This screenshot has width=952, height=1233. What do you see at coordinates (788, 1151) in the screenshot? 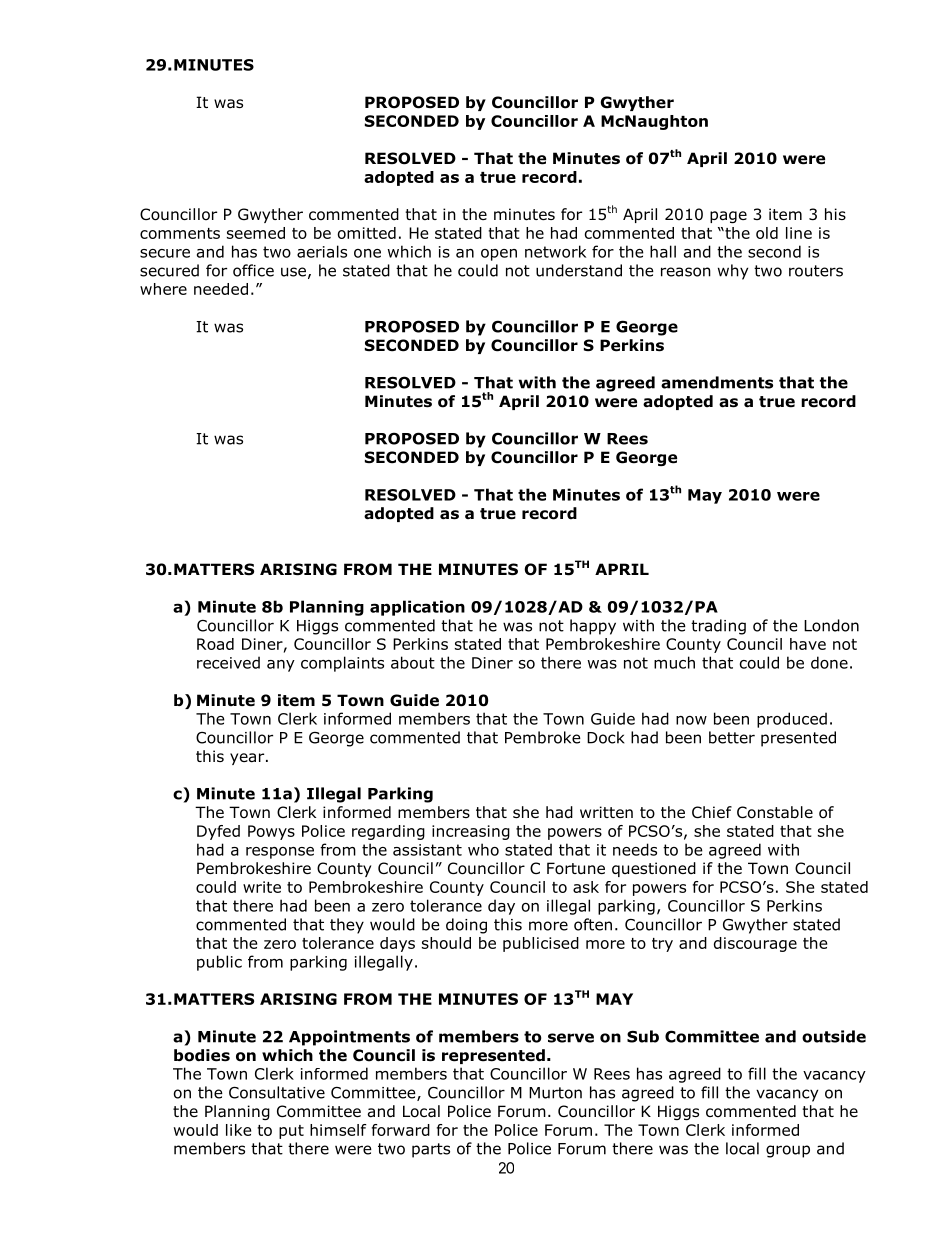
I see `group` at bounding box center [788, 1151].
